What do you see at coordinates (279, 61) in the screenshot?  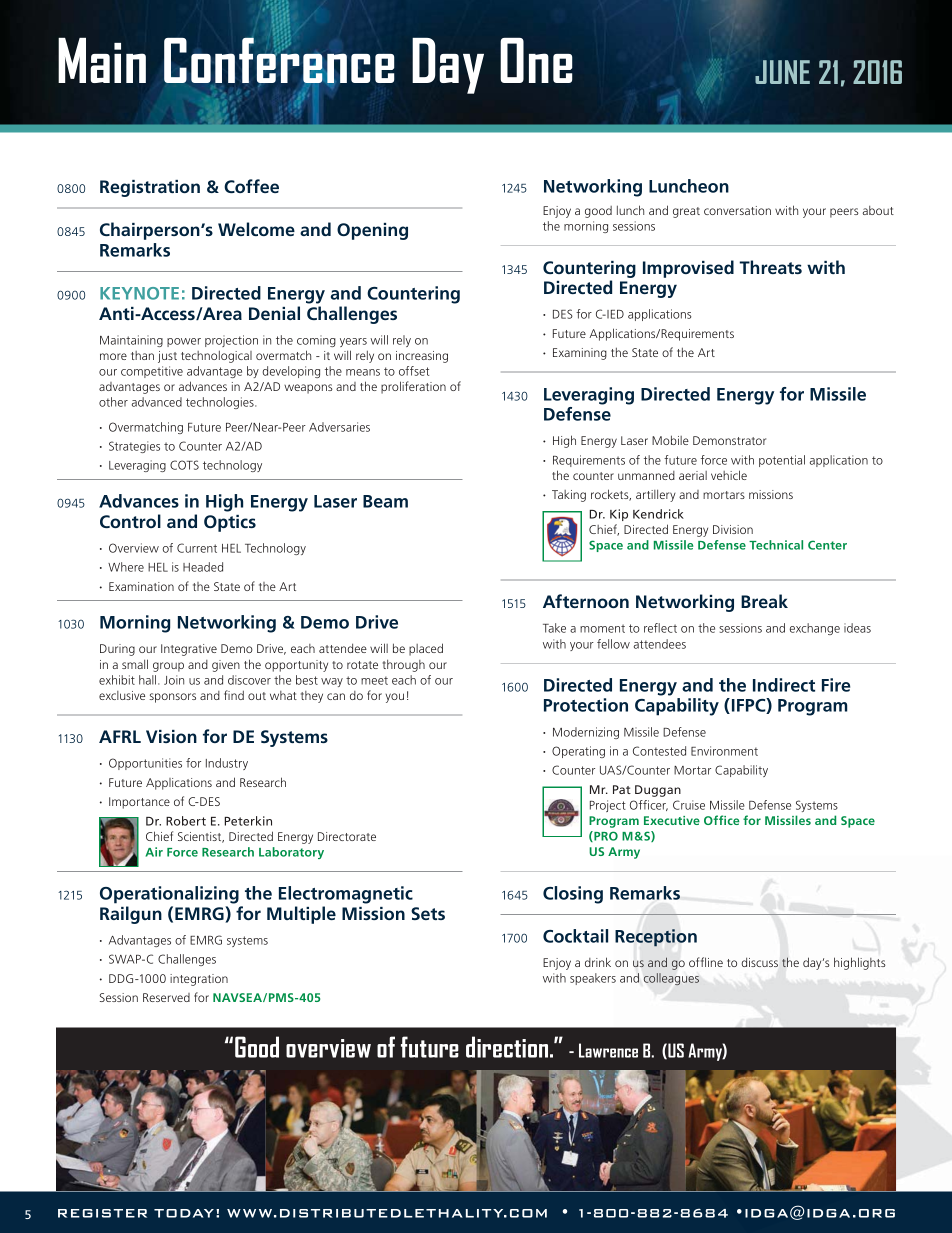 I see `Conference` at bounding box center [279, 61].
